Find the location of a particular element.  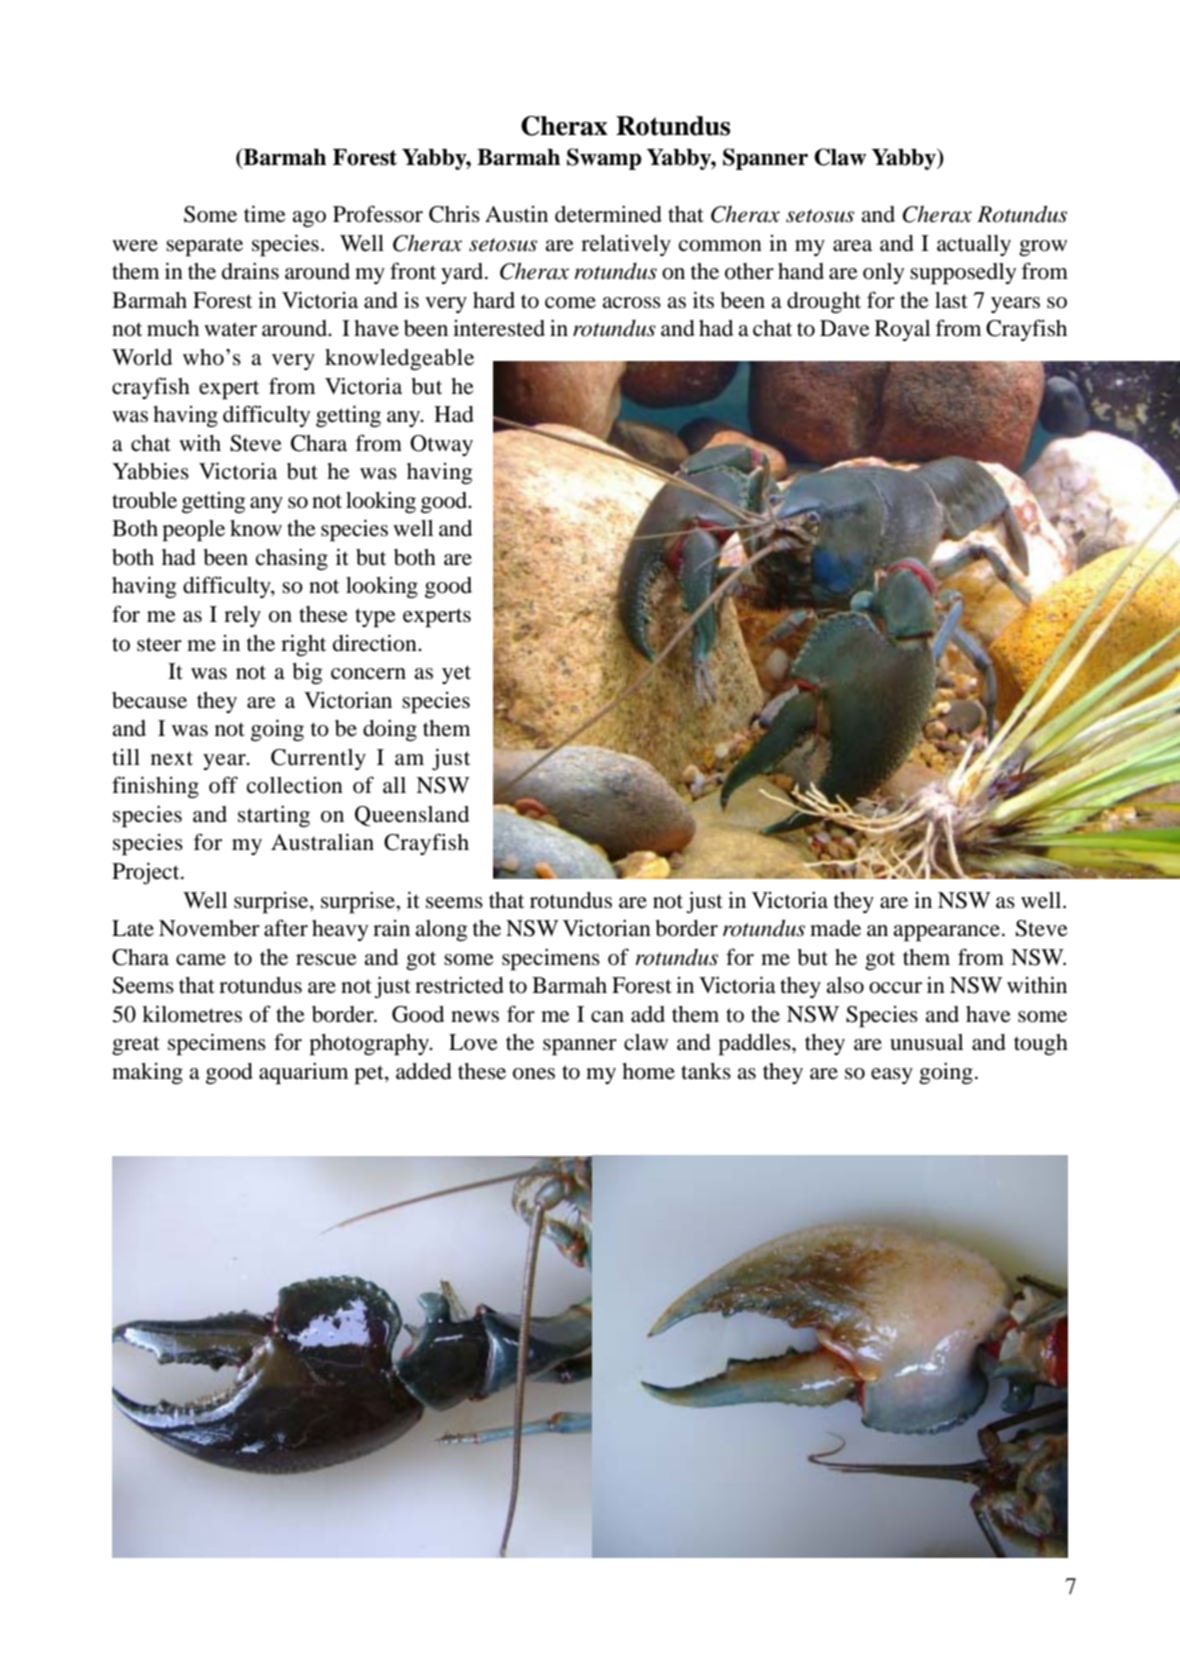

World is located at coordinates (142, 357).
